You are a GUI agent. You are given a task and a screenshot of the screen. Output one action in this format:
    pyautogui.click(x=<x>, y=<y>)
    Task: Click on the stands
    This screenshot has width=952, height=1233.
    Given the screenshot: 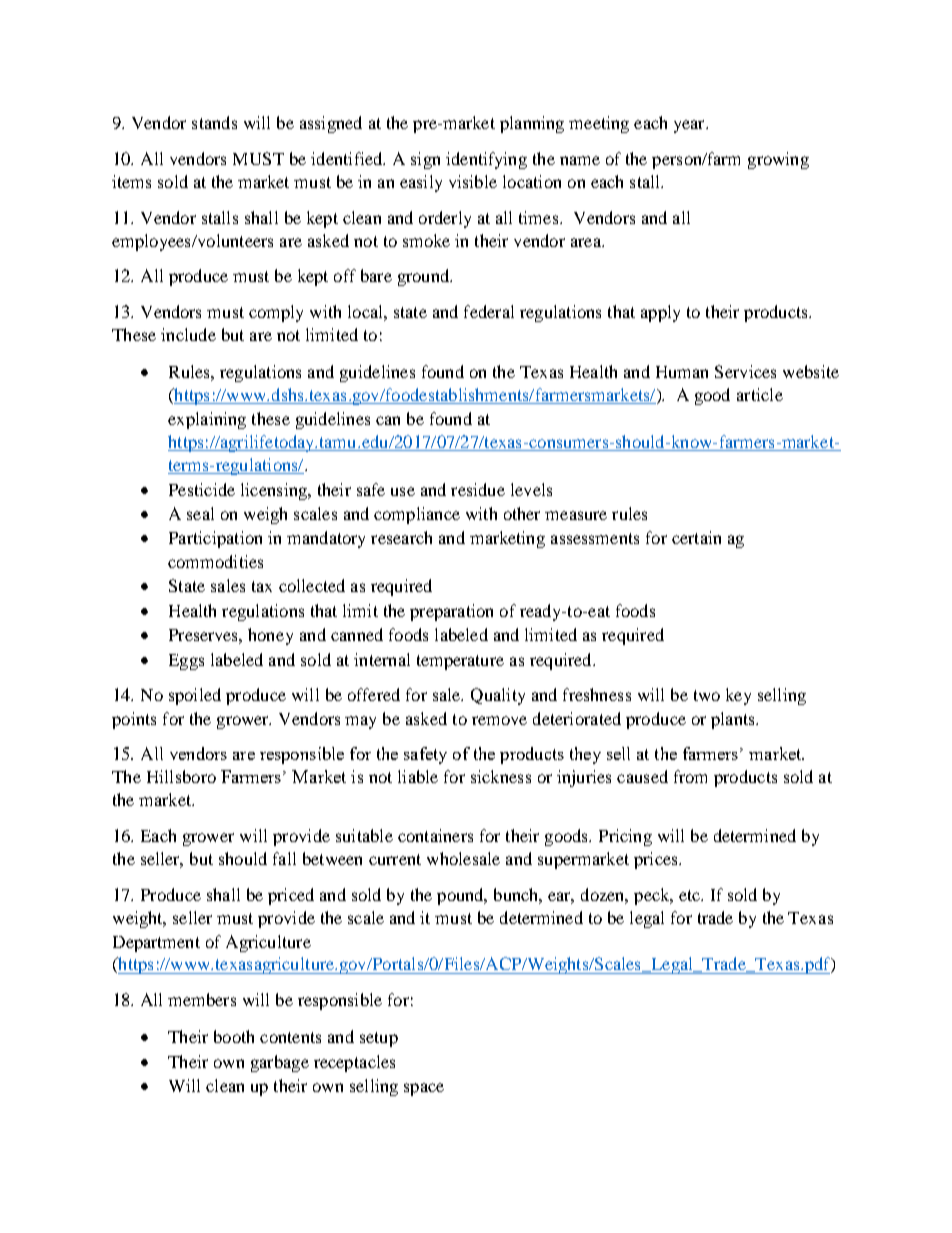 What is the action you would take?
    pyautogui.click(x=214, y=122)
